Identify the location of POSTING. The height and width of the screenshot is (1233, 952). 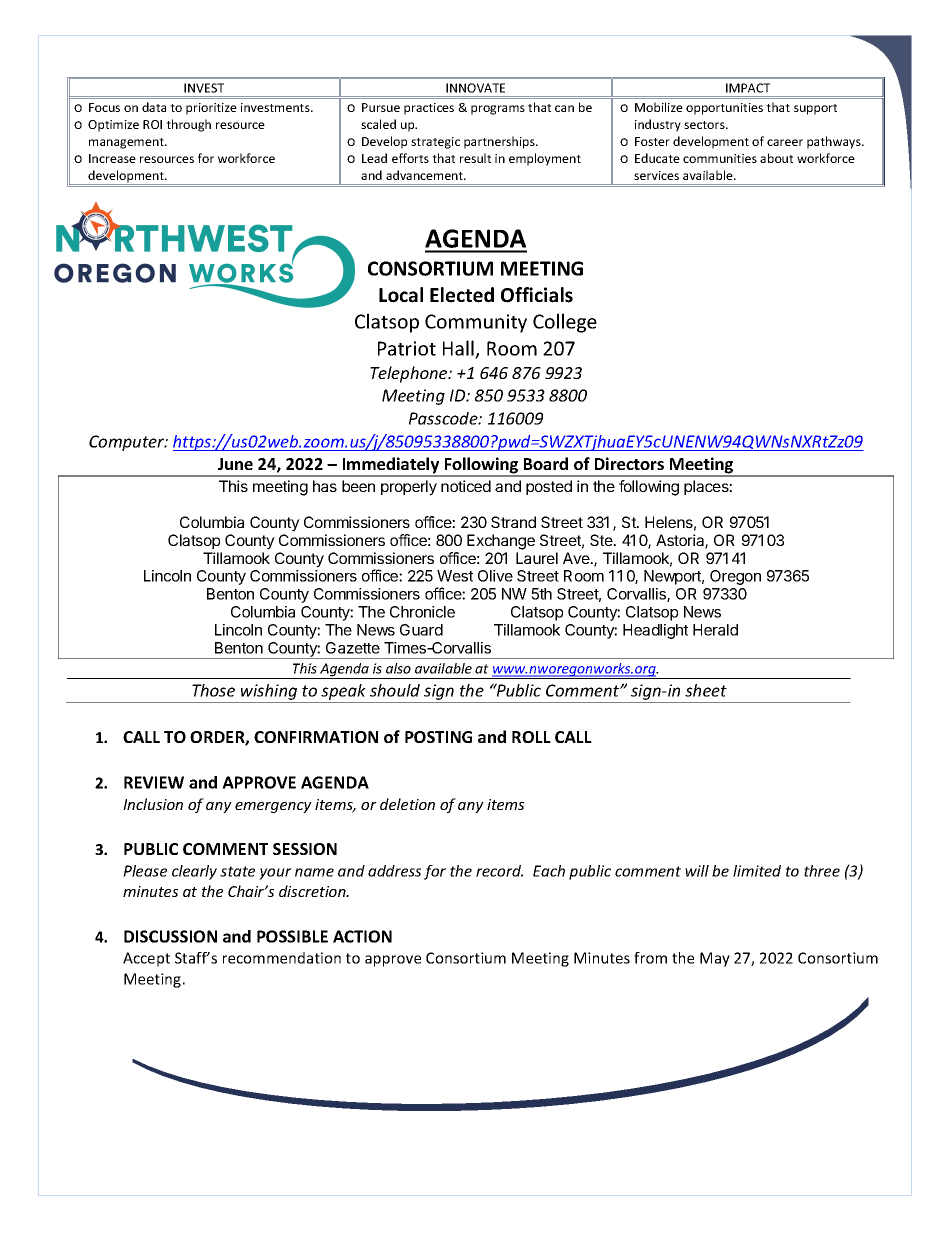
(438, 737).
